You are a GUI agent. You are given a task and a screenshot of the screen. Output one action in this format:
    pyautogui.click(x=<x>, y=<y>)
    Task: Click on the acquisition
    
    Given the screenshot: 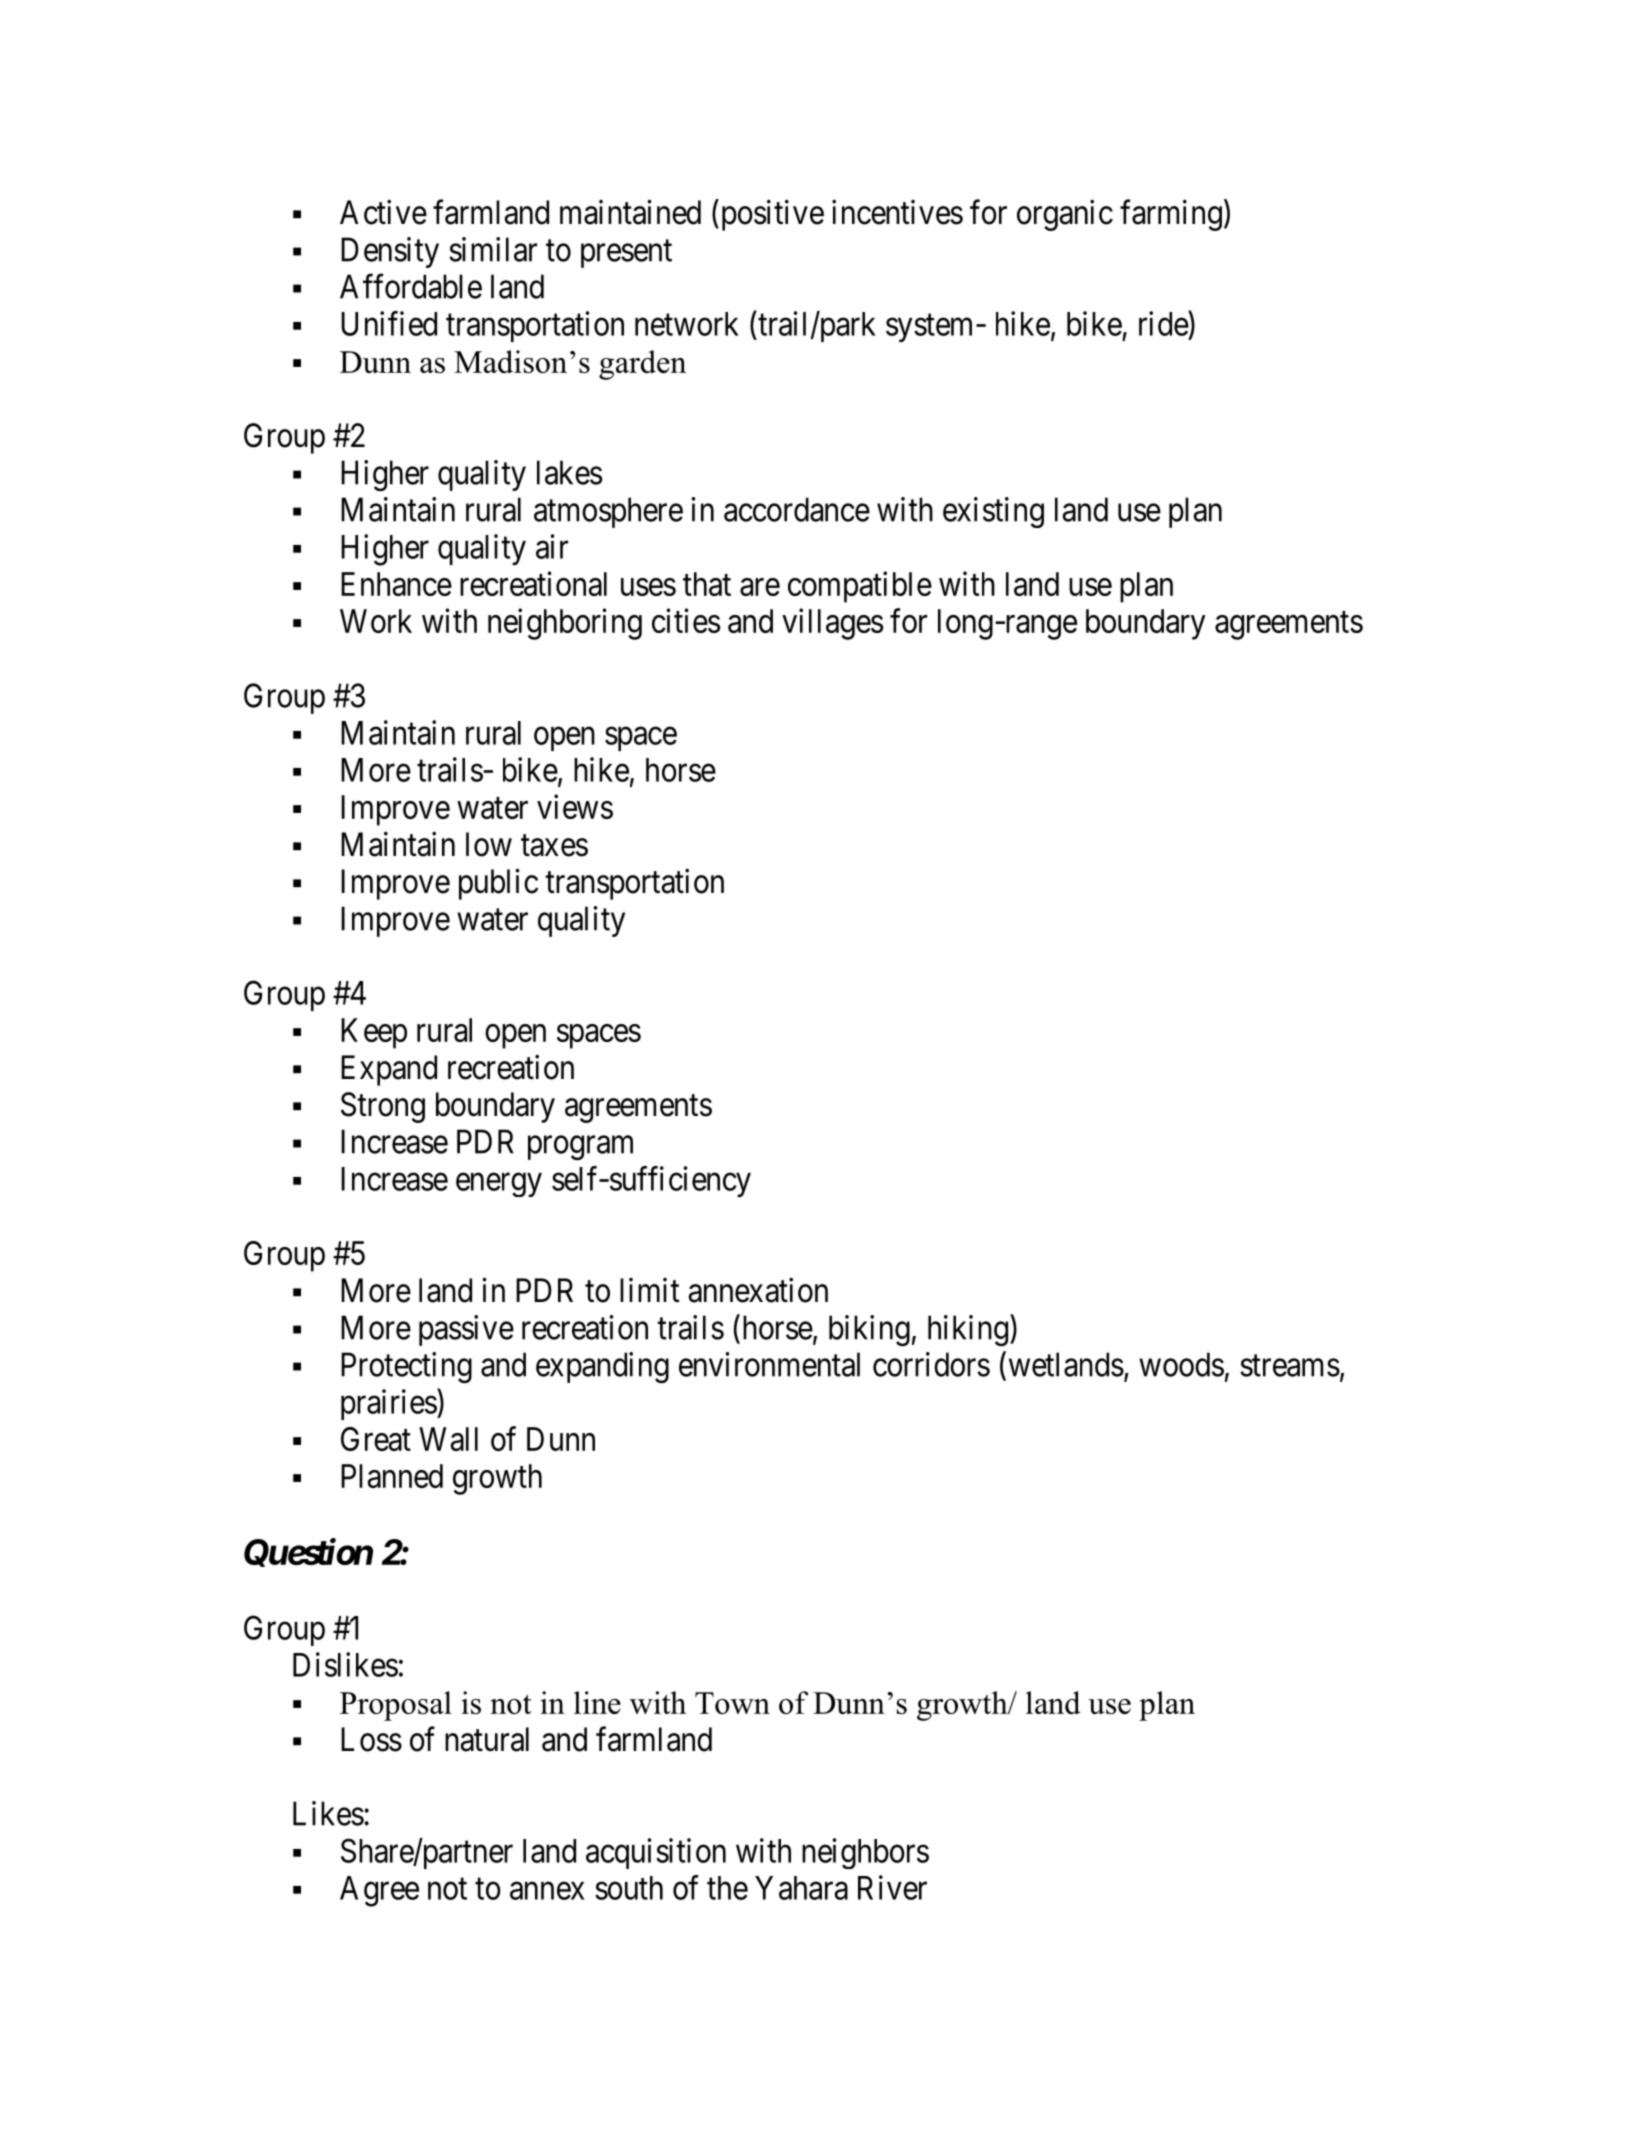 What is the action you would take?
    pyautogui.click(x=656, y=1853)
